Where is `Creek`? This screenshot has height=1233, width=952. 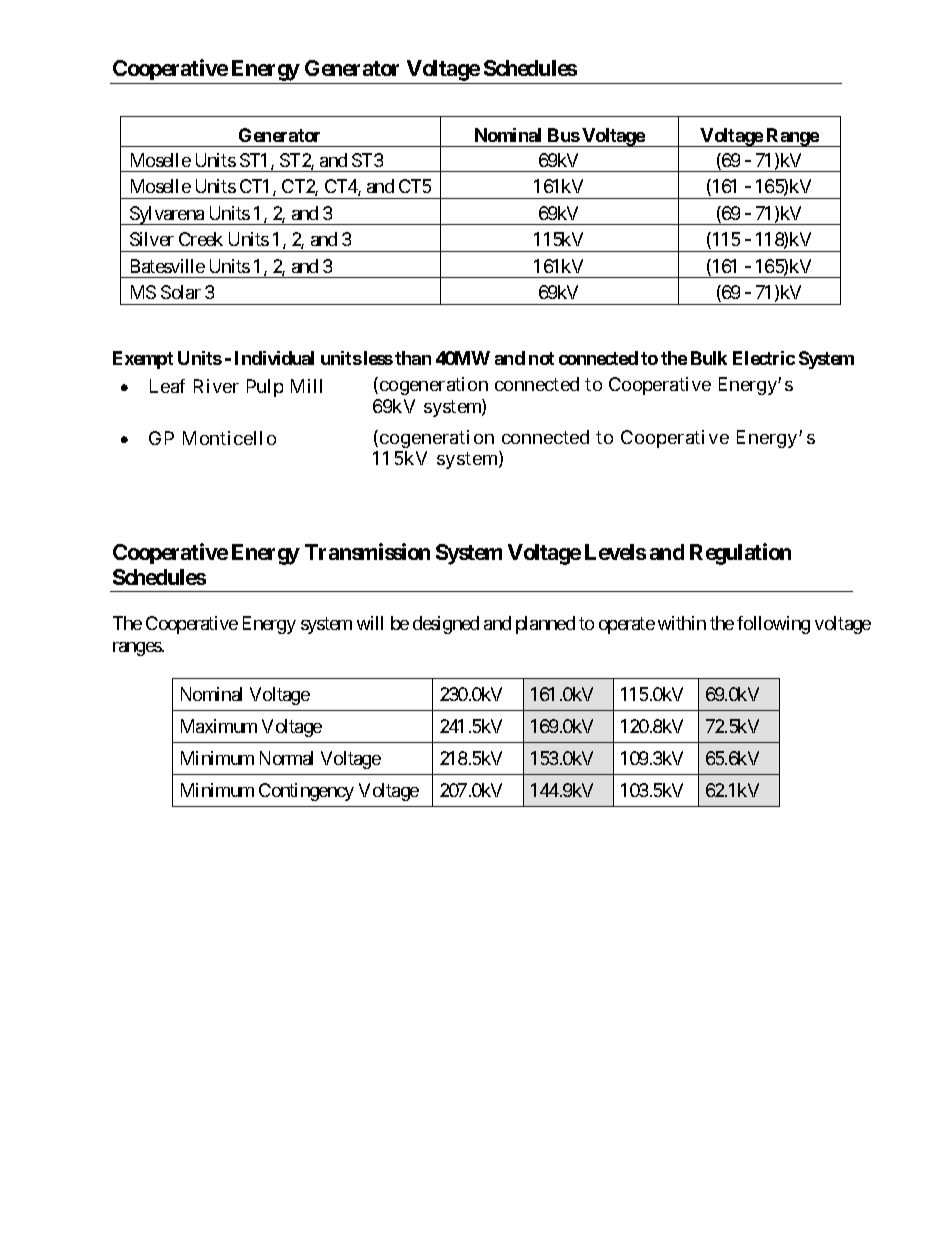
Creek is located at coordinates (201, 239).
